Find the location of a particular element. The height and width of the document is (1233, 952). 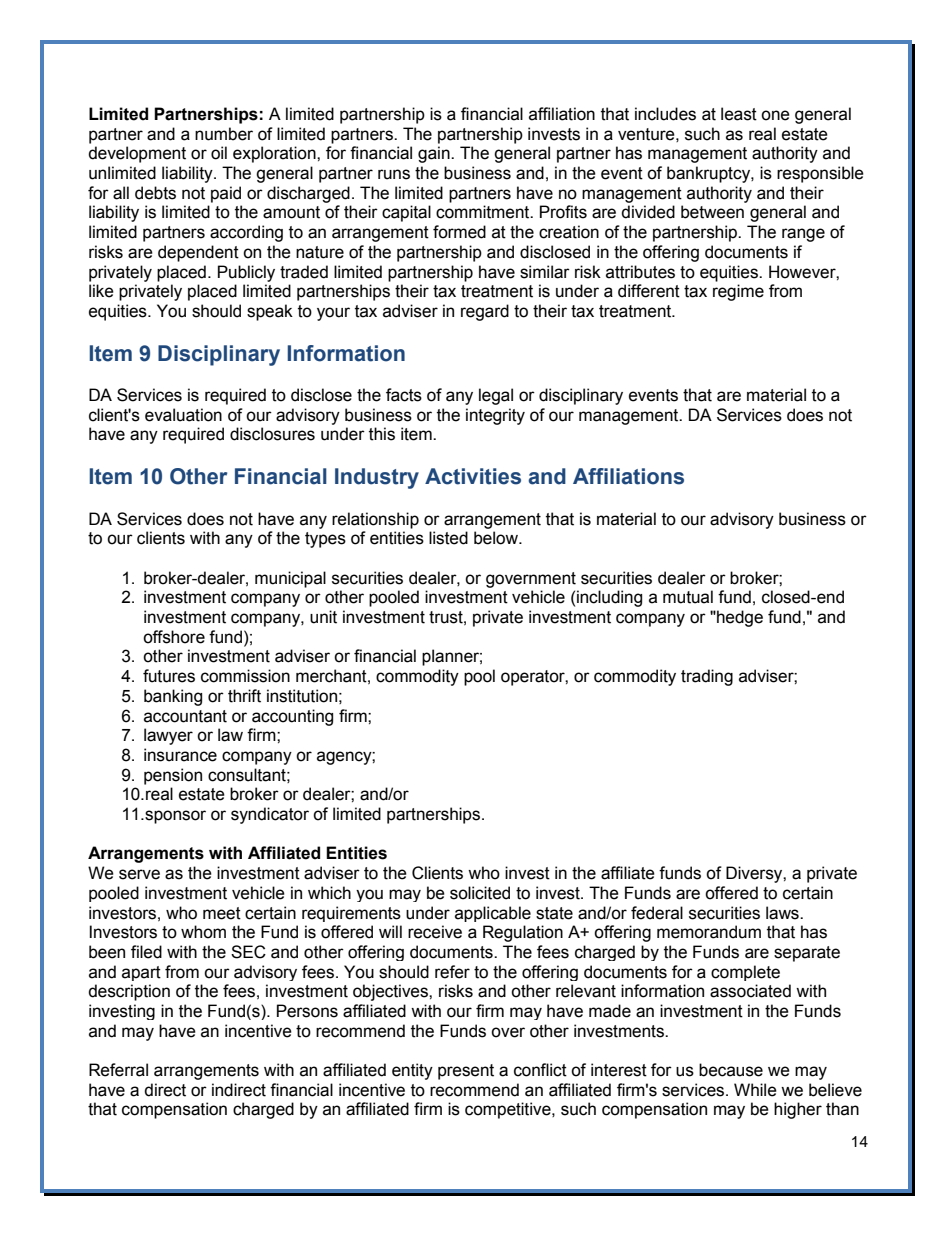

serve is located at coordinates (139, 874).
